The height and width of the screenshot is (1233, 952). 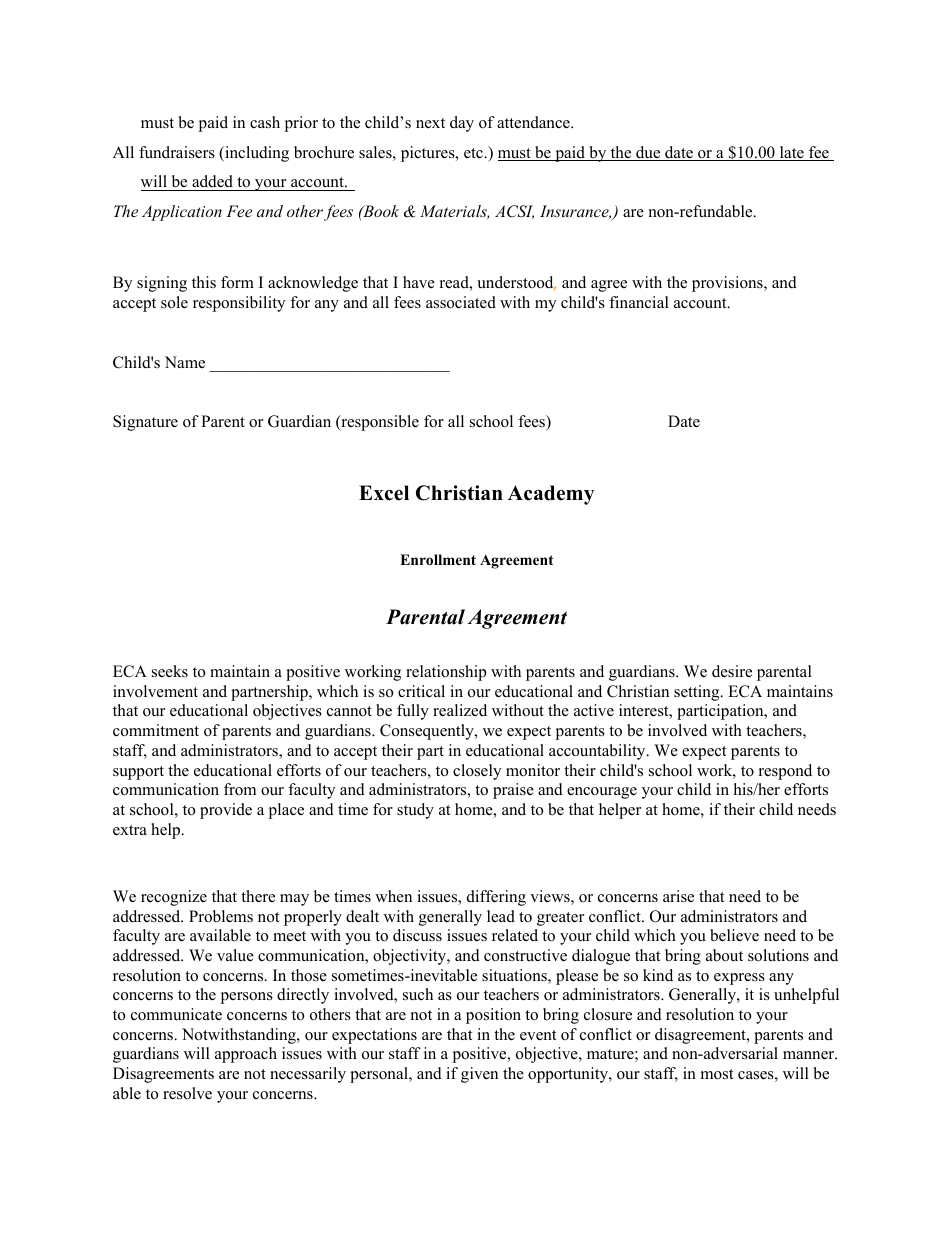 I want to click on desire, so click(x=732, y=671).
